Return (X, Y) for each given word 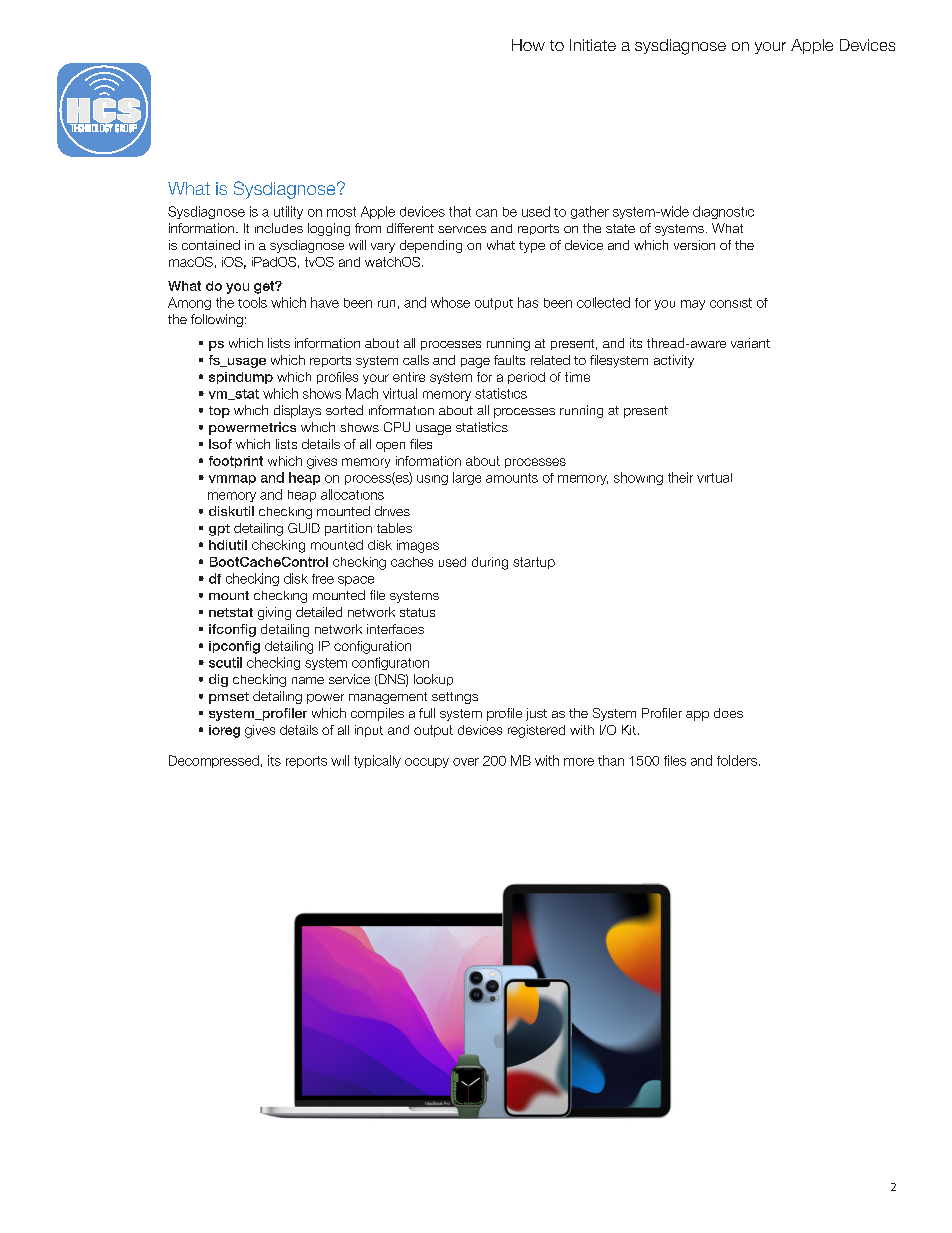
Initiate (593, 45)
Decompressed (214, 761)
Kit (629, 730)
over (466, 762)
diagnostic (723, 212)
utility (288, 212)
